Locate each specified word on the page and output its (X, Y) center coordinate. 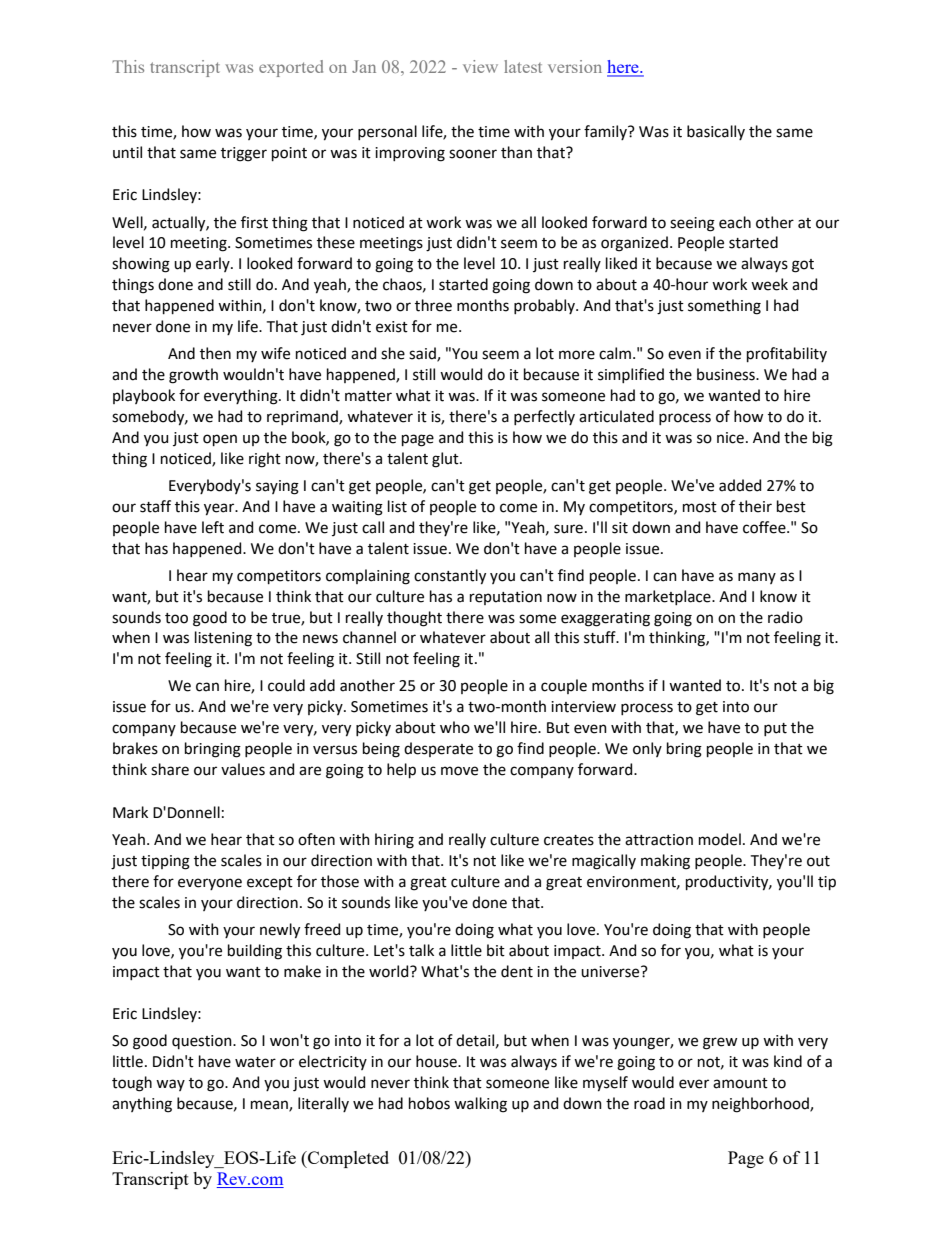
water (255, 1062)
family (606, 132)
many (757, 578)
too (176, 618)
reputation (506, 598)
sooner (473, 154)
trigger (244, 154)
